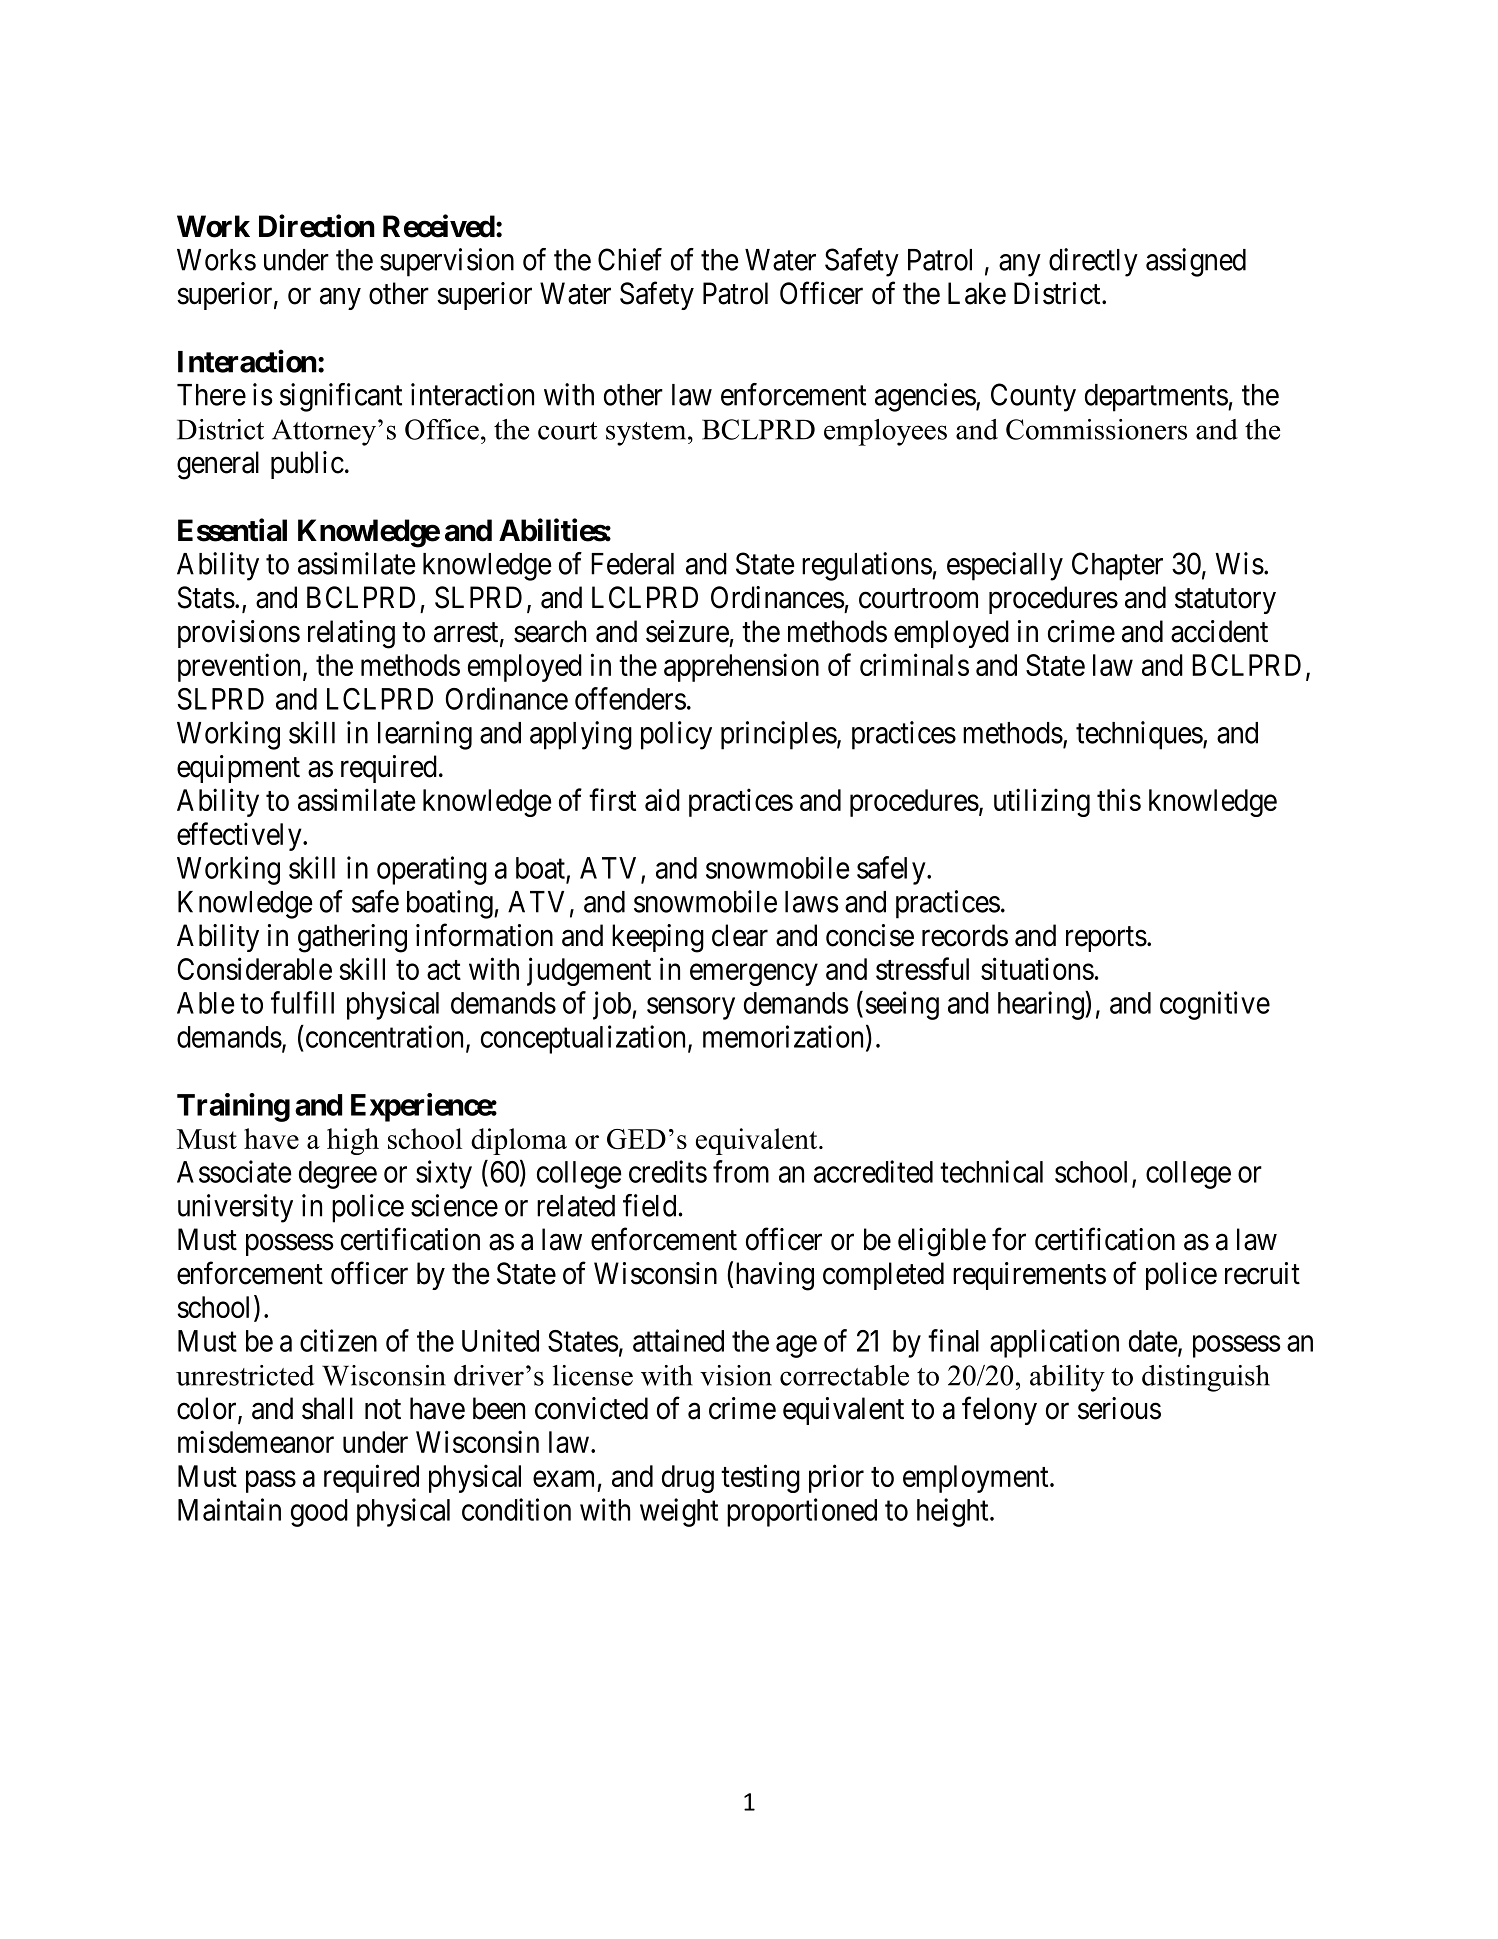 This screenshot has width=1498, height=1939. Describe the element at coordinates (1042, 802) in the screenshot. I see `utilizing` at that location.
